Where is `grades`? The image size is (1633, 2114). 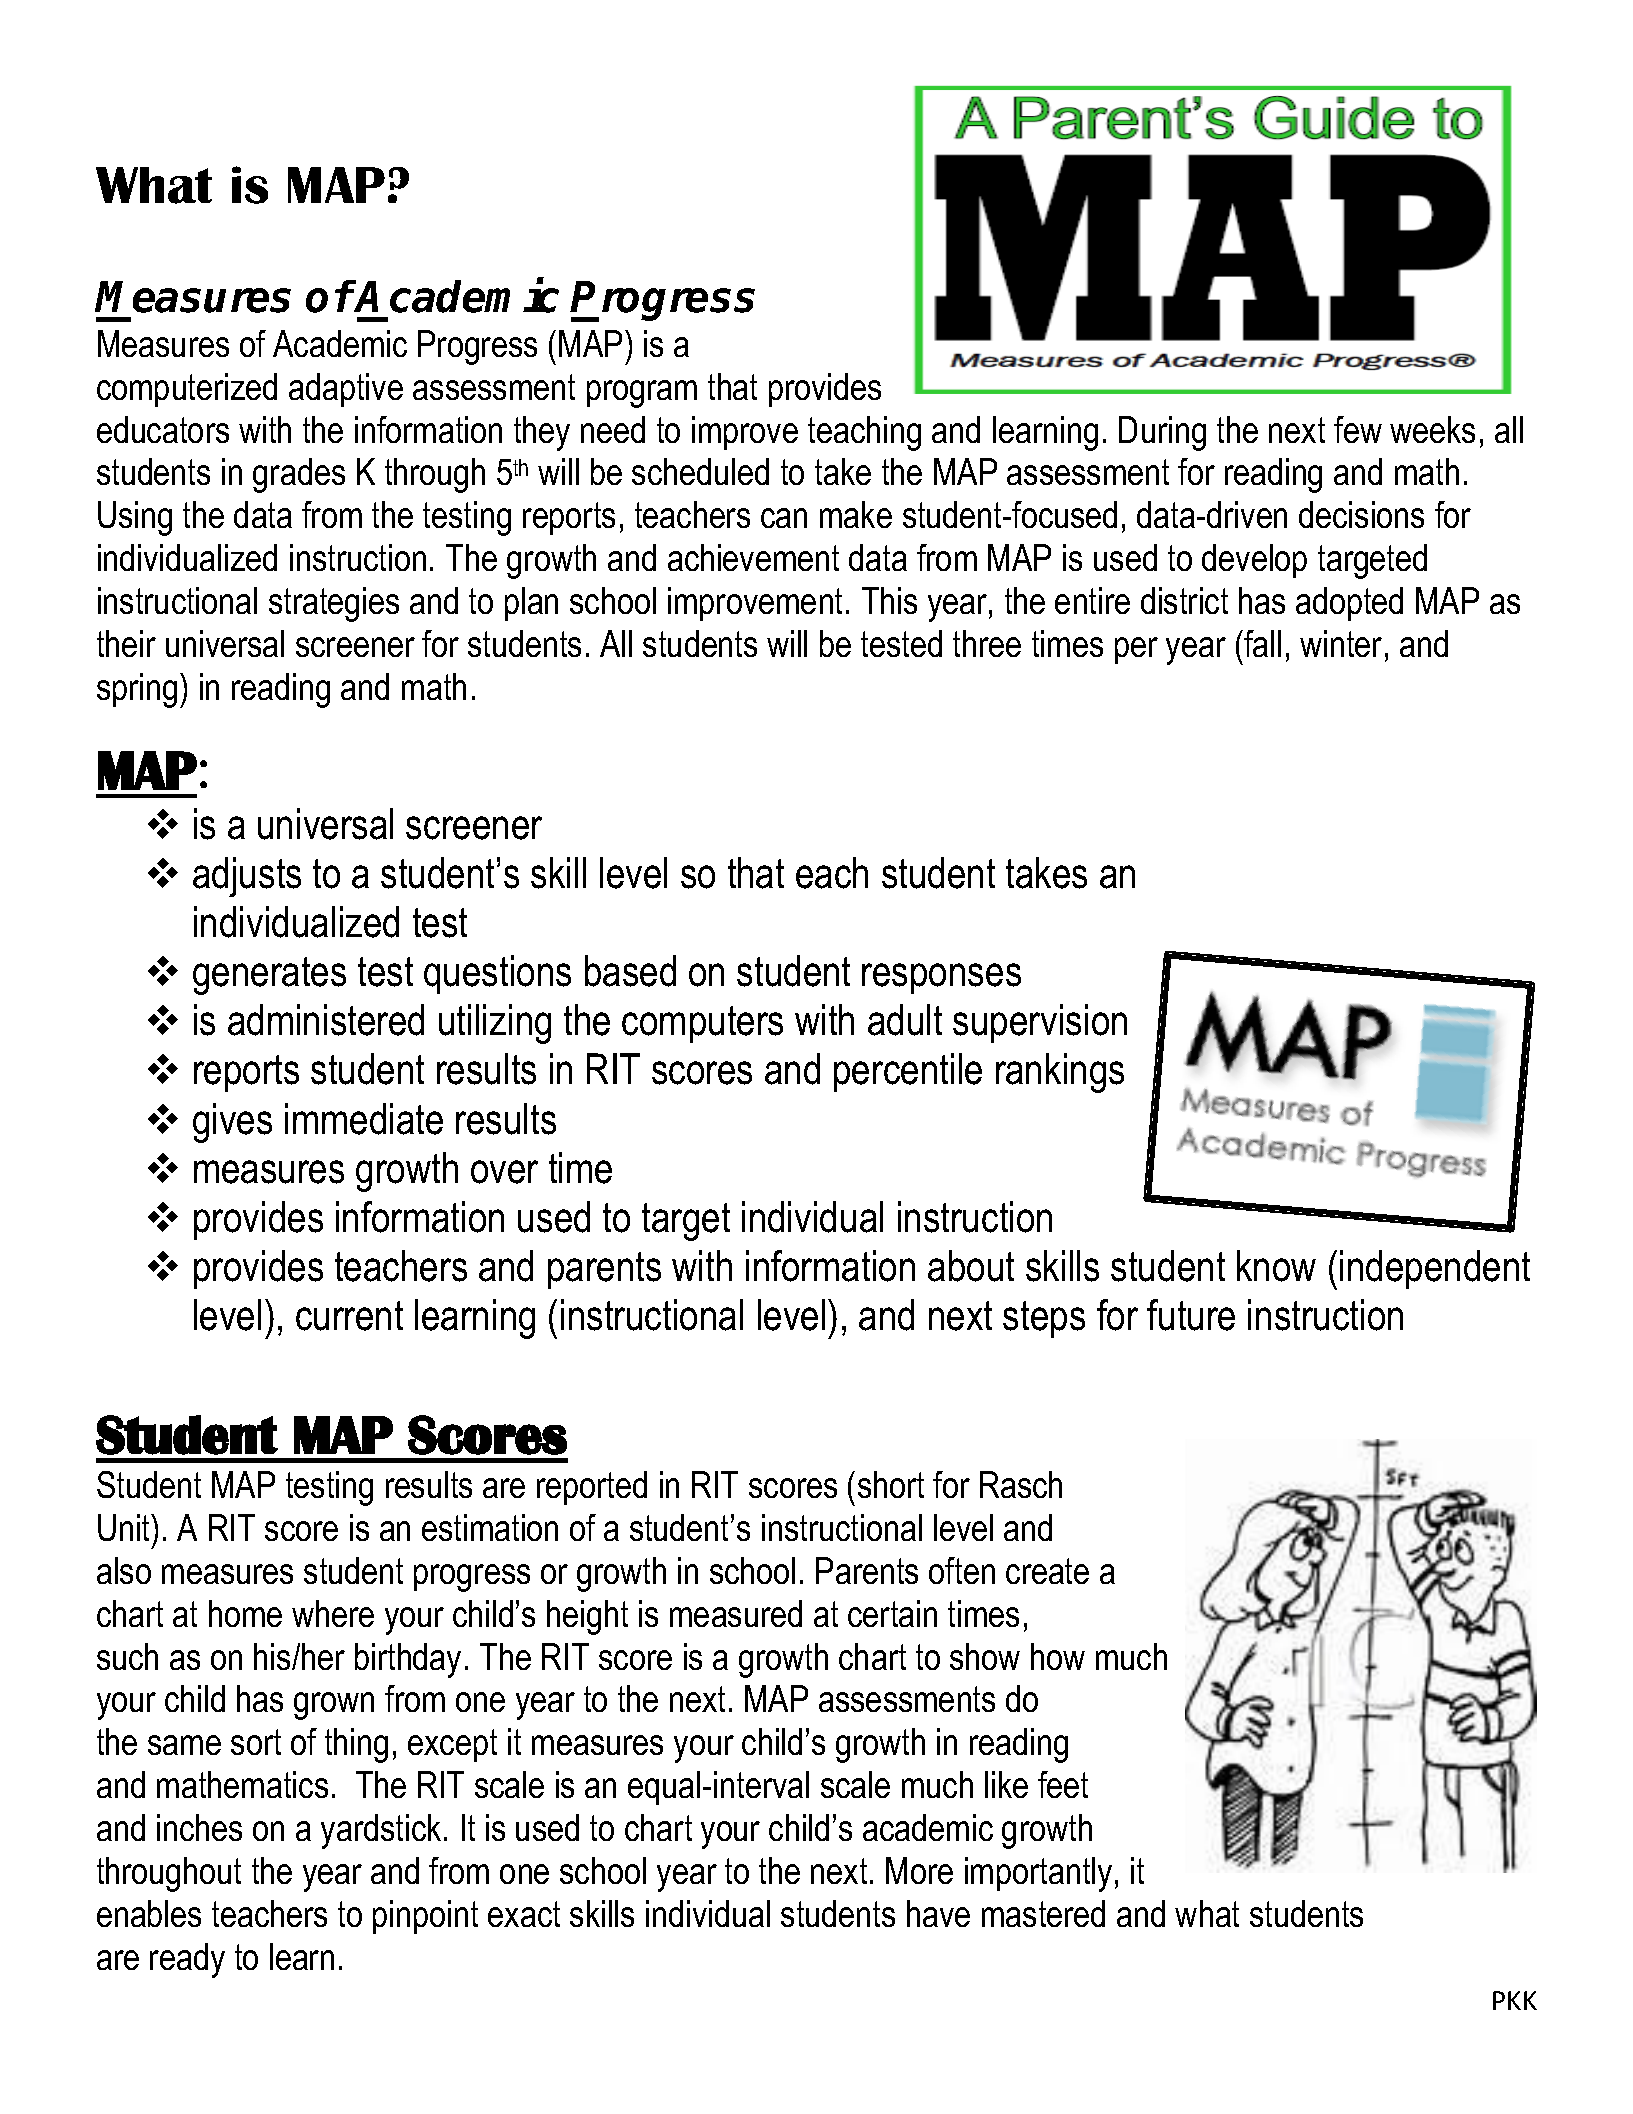 grades is located at coordinates (299, 475).
